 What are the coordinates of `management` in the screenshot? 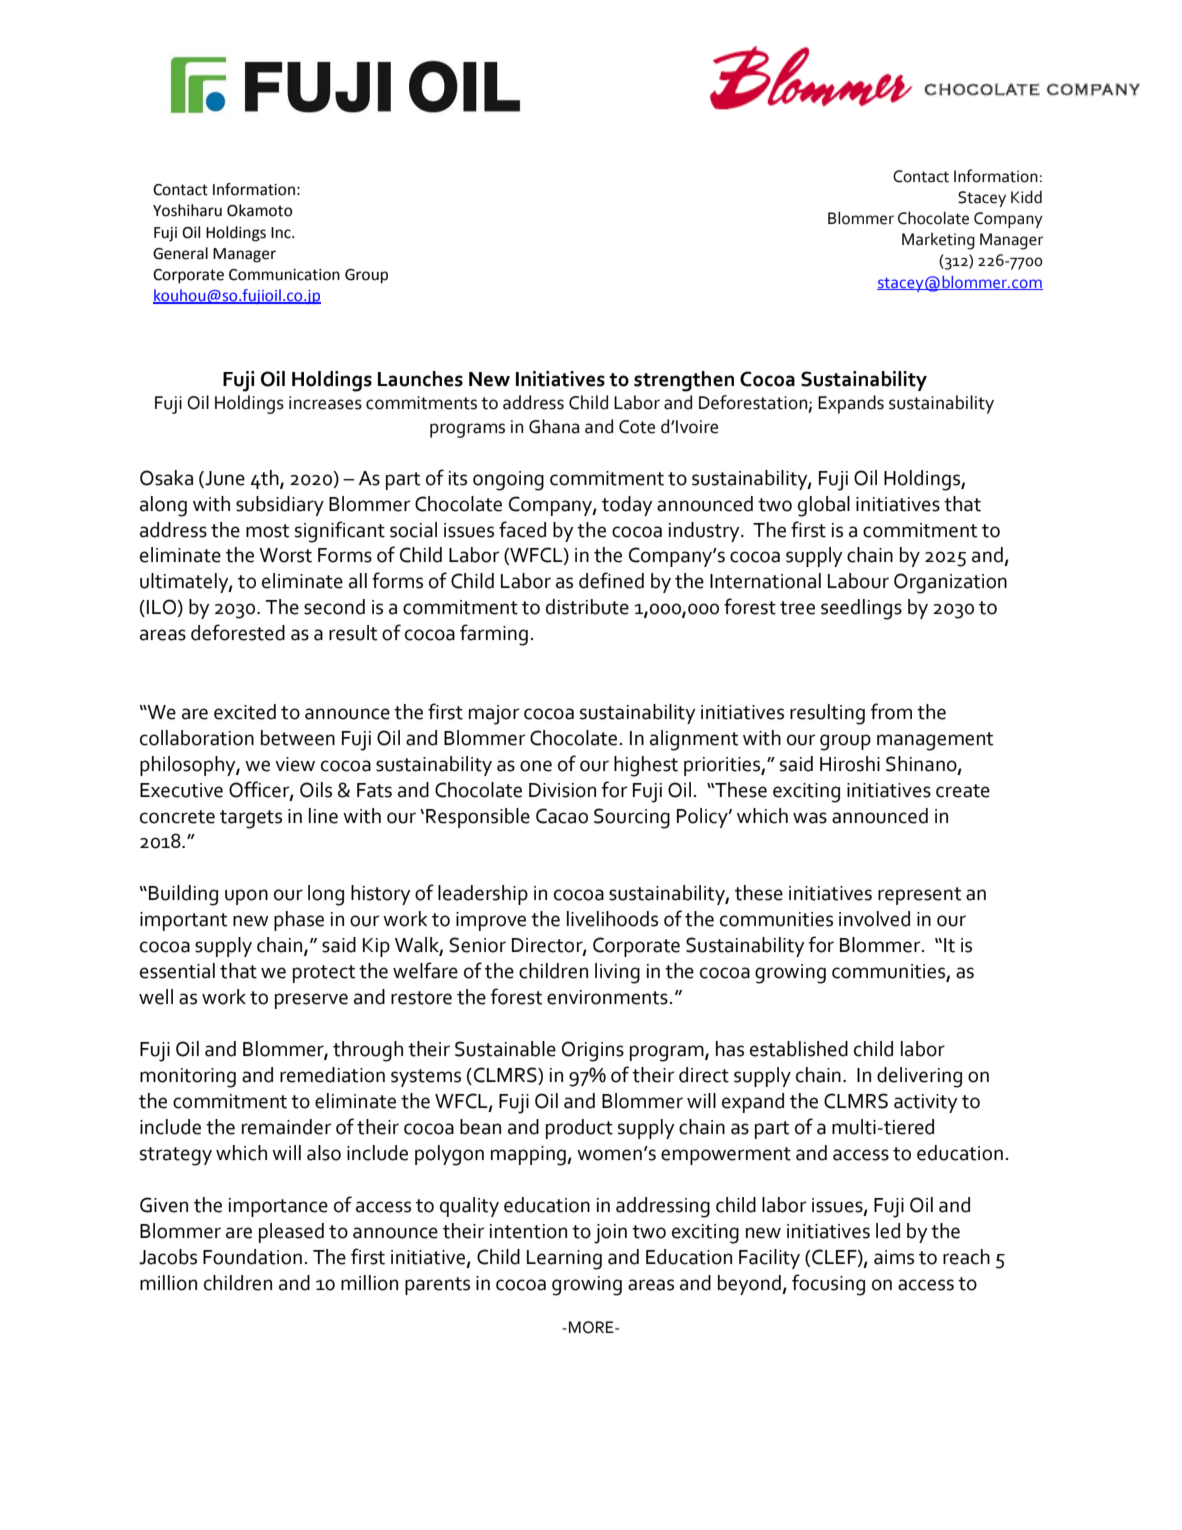 It's located at (935, 741).
